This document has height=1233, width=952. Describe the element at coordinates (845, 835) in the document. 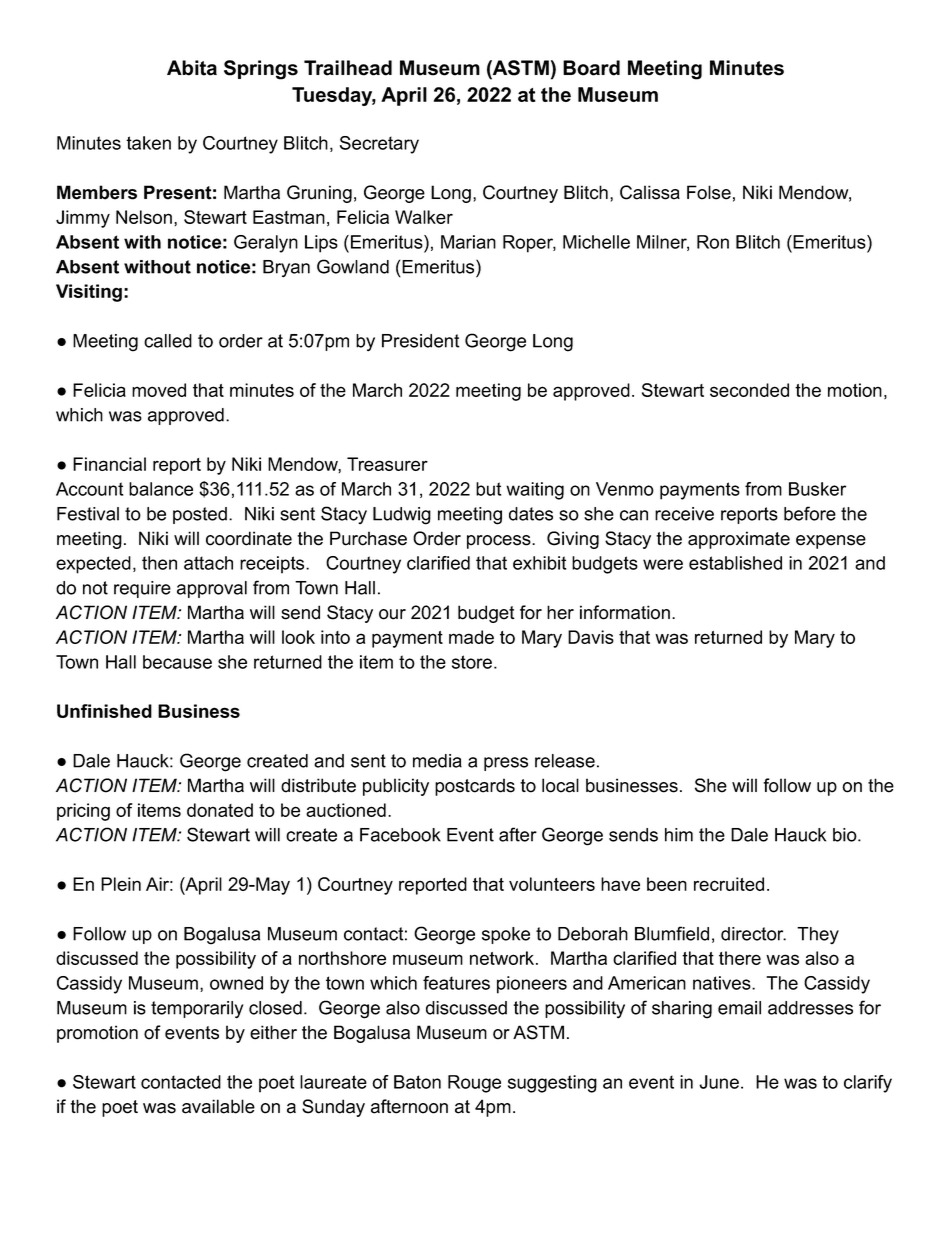

I see `bio` at that location.
